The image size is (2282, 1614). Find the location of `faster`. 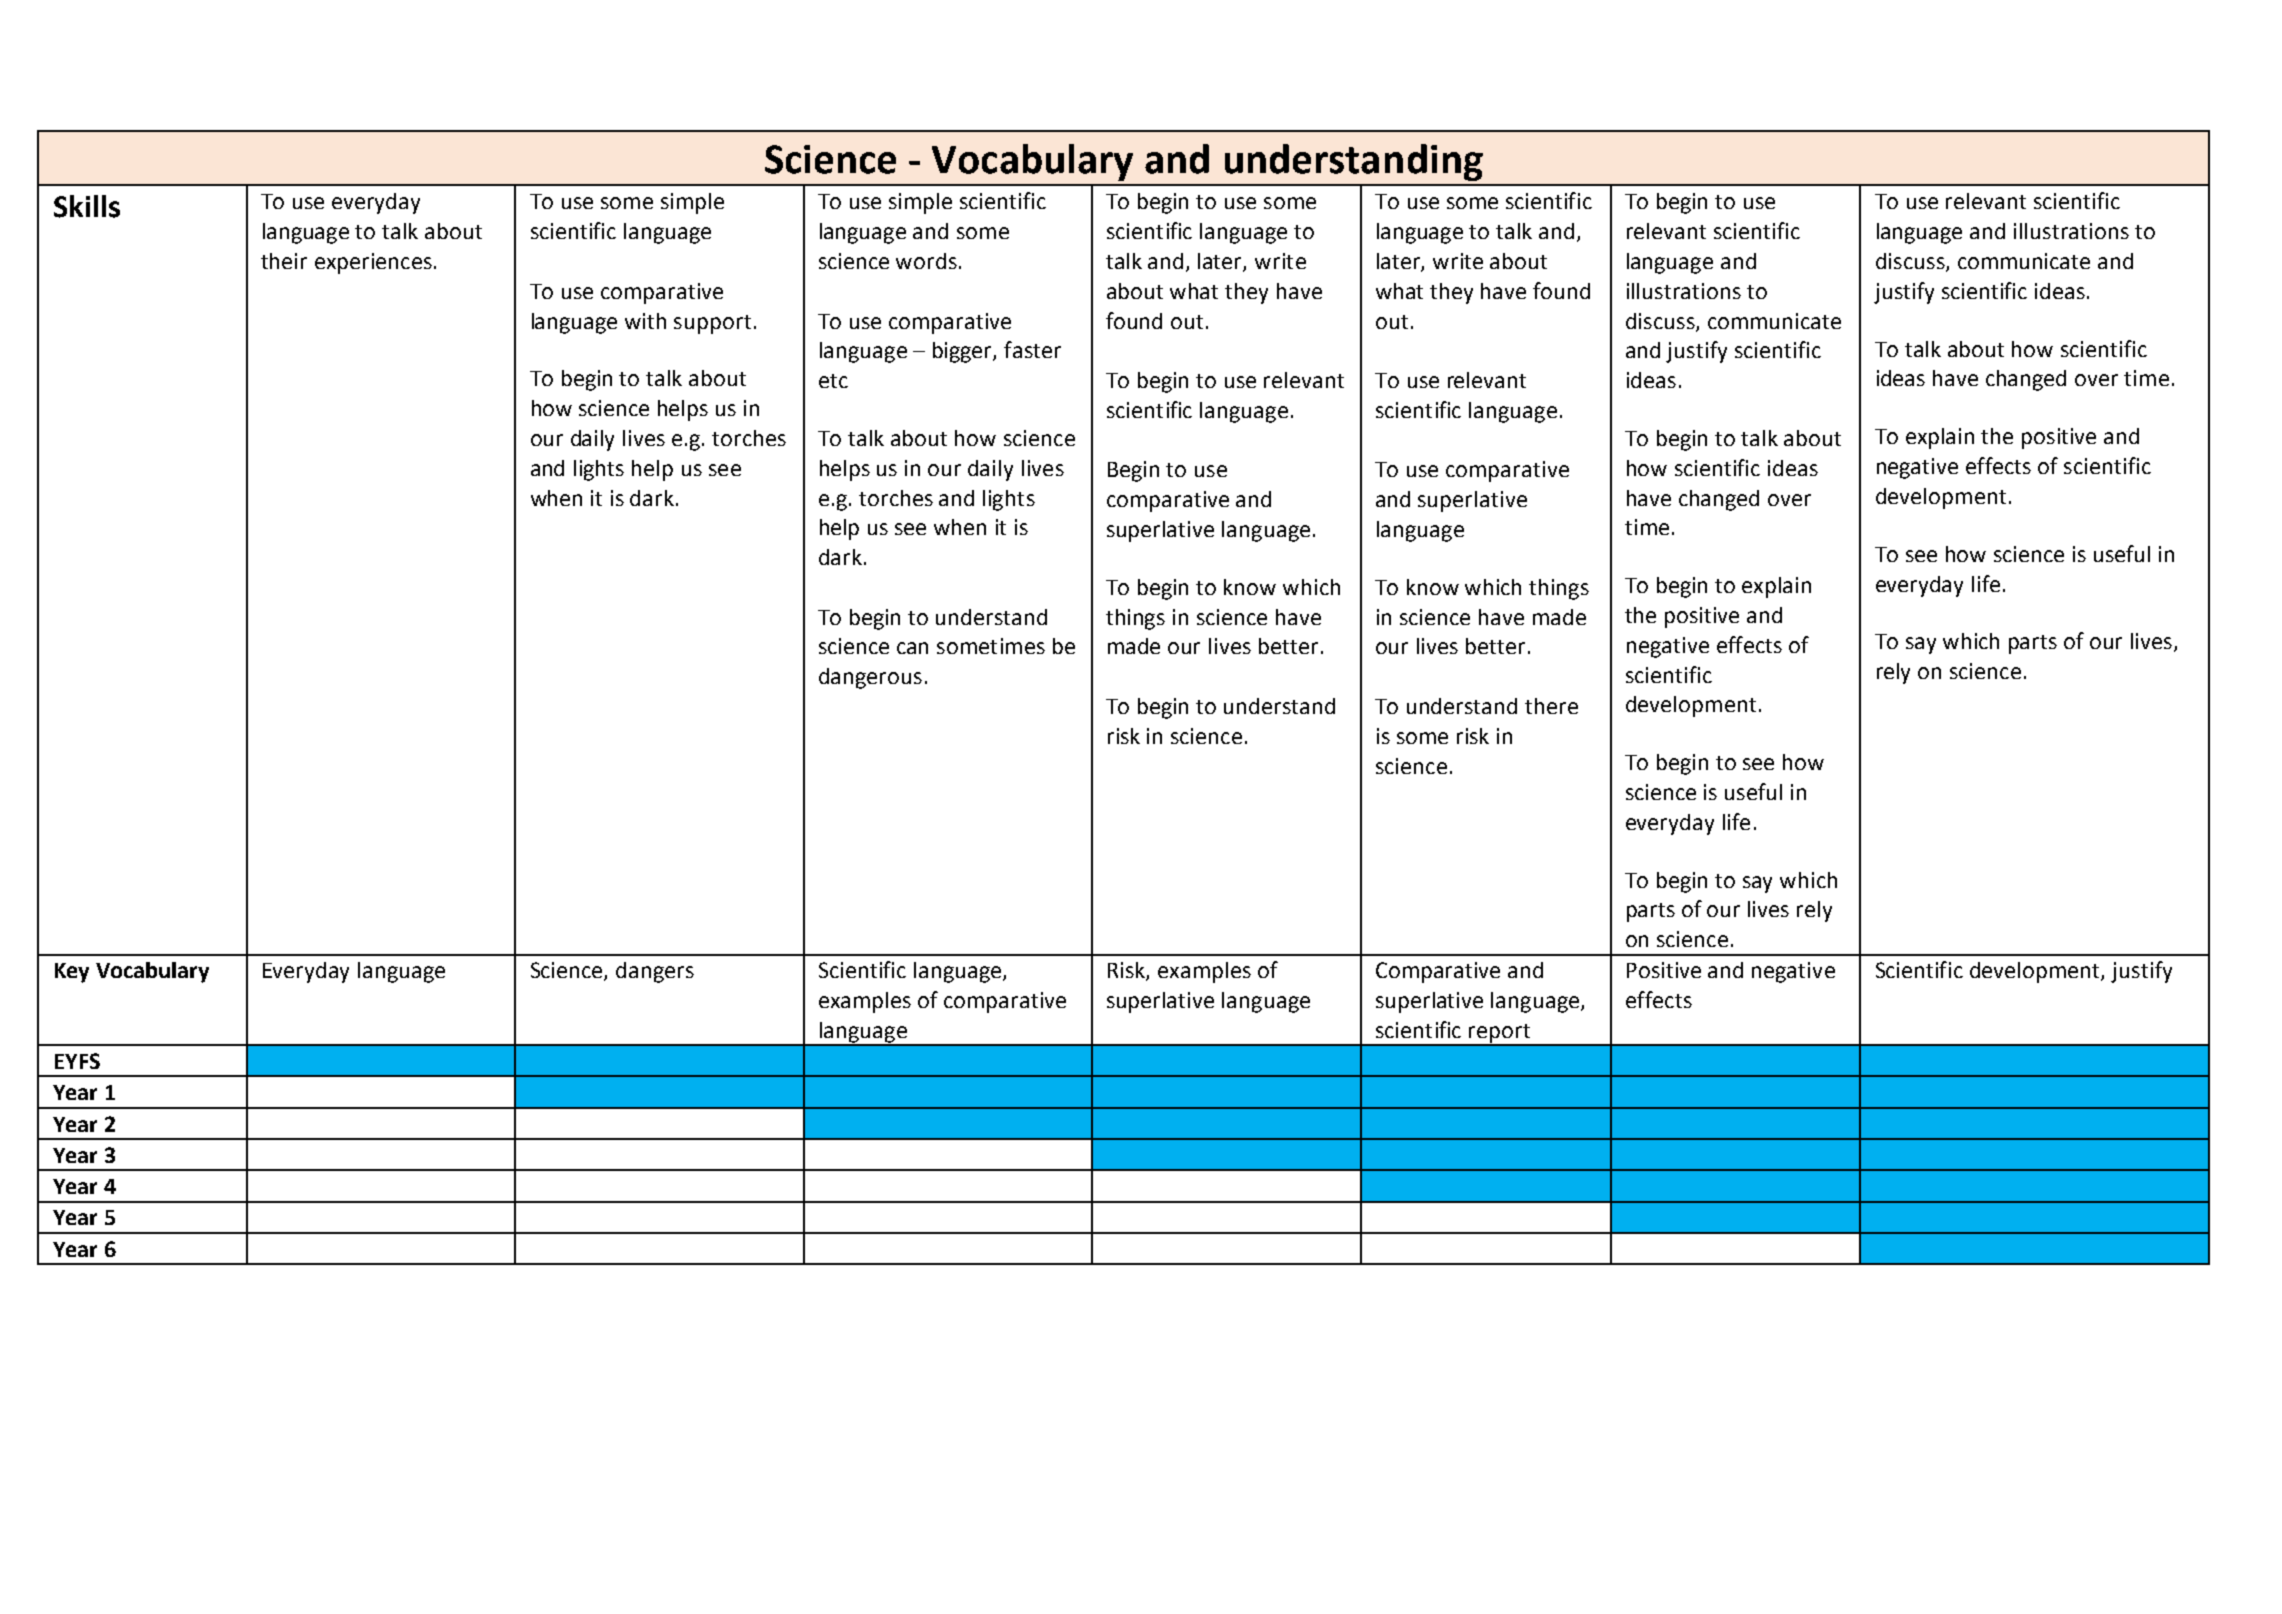

faster is located at coordinates (1032, 349).
